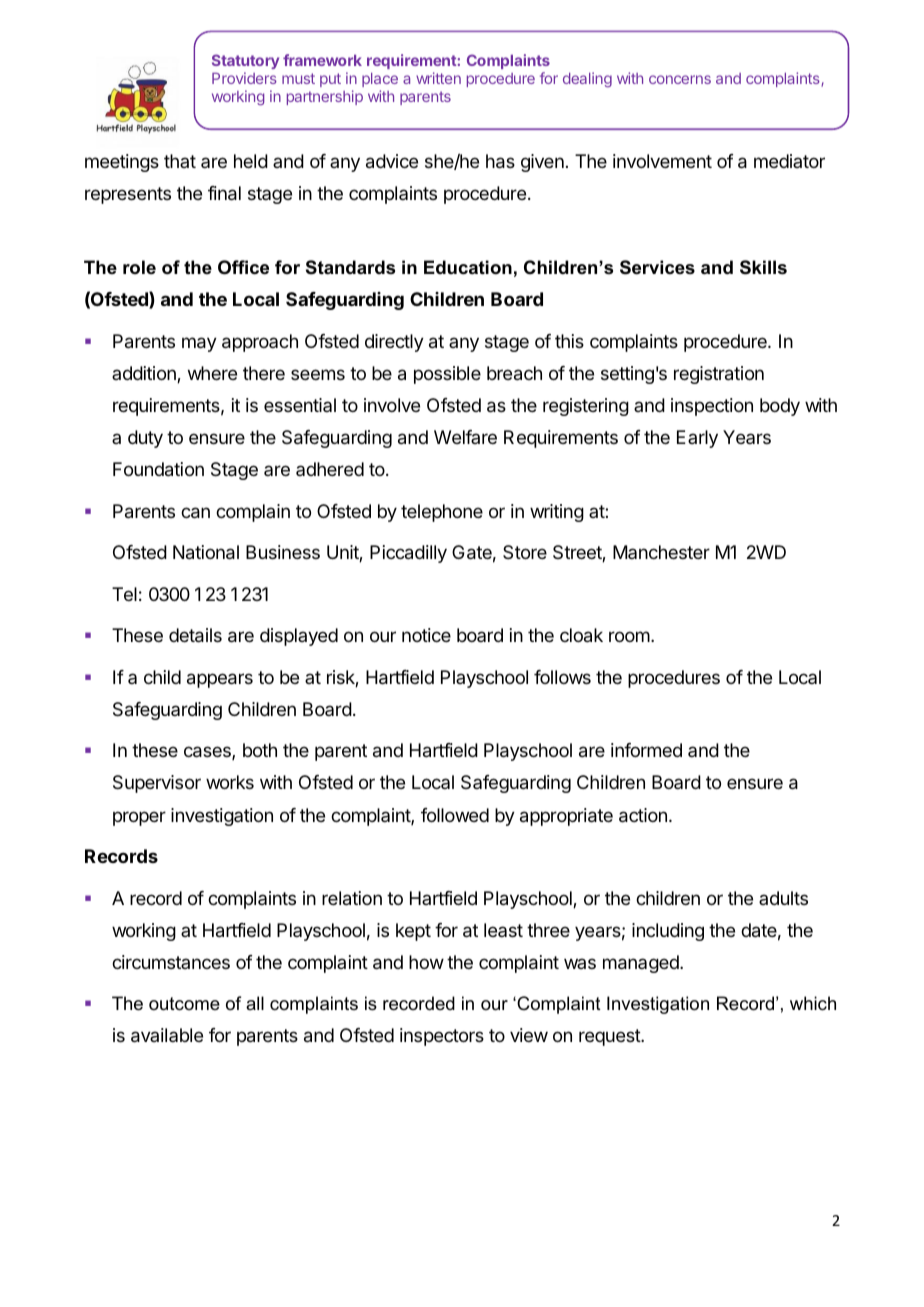  Describe the element at coordinates (206, 552) in the screenshot. I see `National` at that location.
